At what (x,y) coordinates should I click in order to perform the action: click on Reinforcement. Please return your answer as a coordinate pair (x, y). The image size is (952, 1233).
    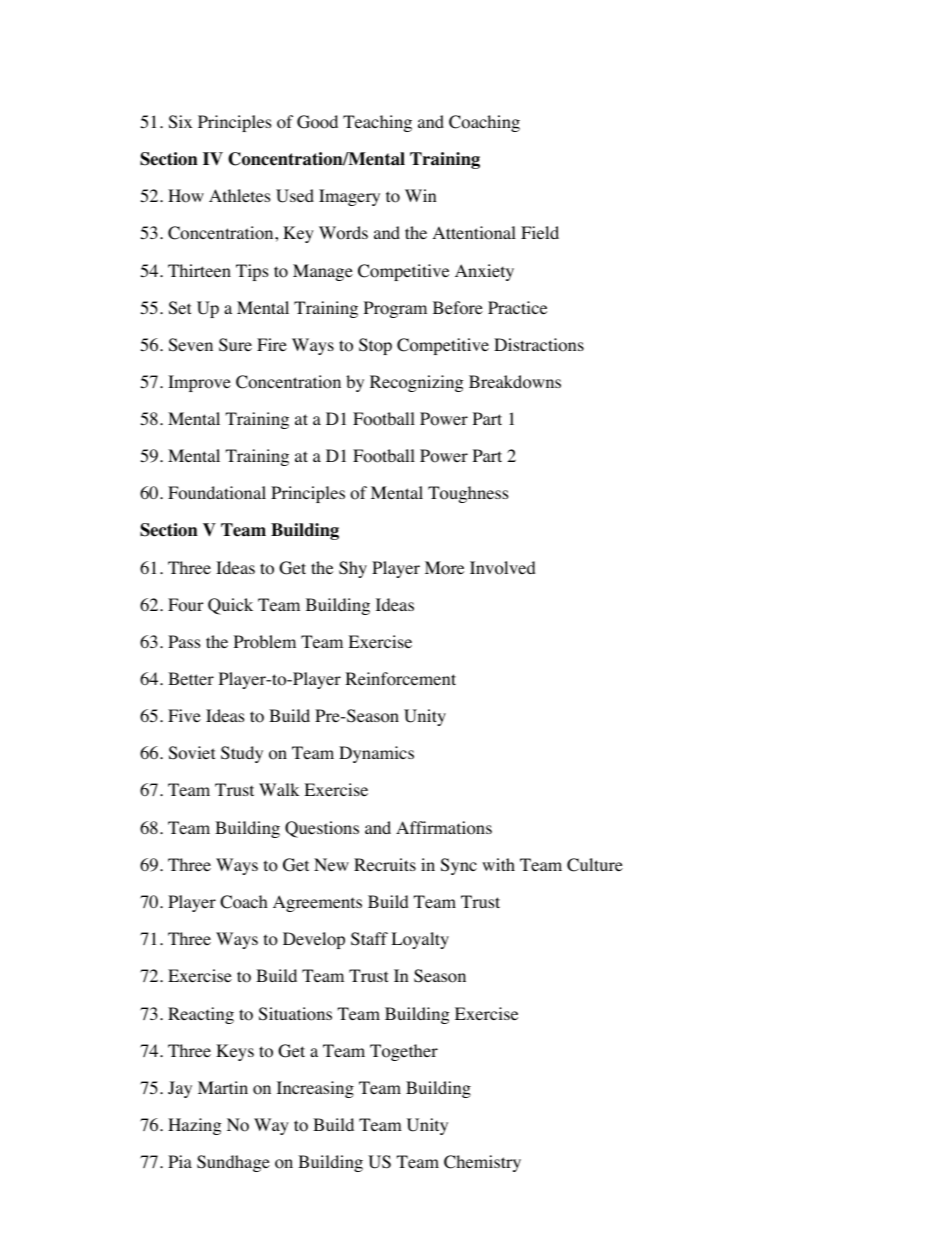
    Looking at the image, I should click on (400, 679).
